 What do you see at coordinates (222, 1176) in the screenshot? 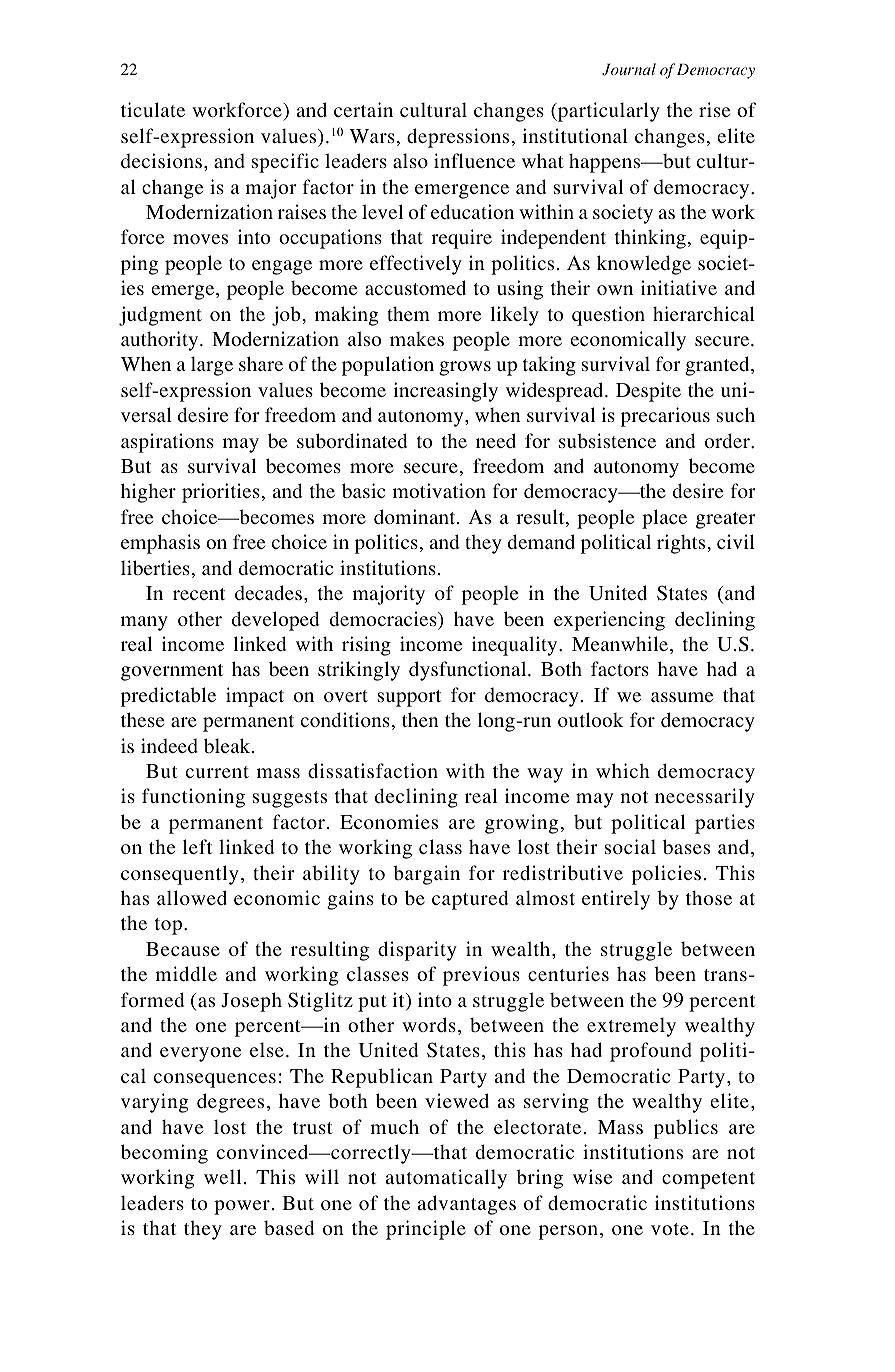
I see `well` at bounding box center [222, 1176].
